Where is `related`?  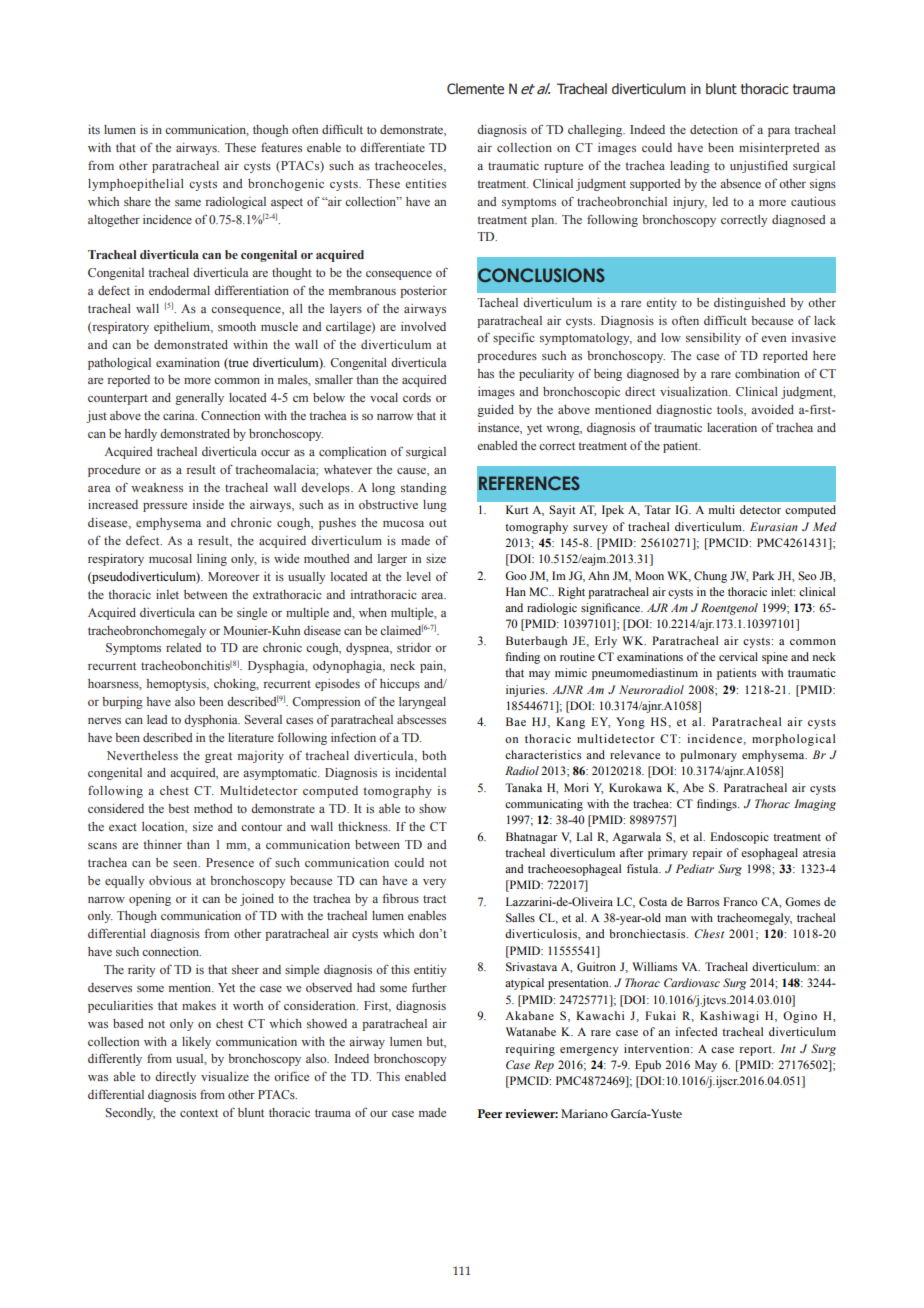
related is located at coordinates (184, 647).
